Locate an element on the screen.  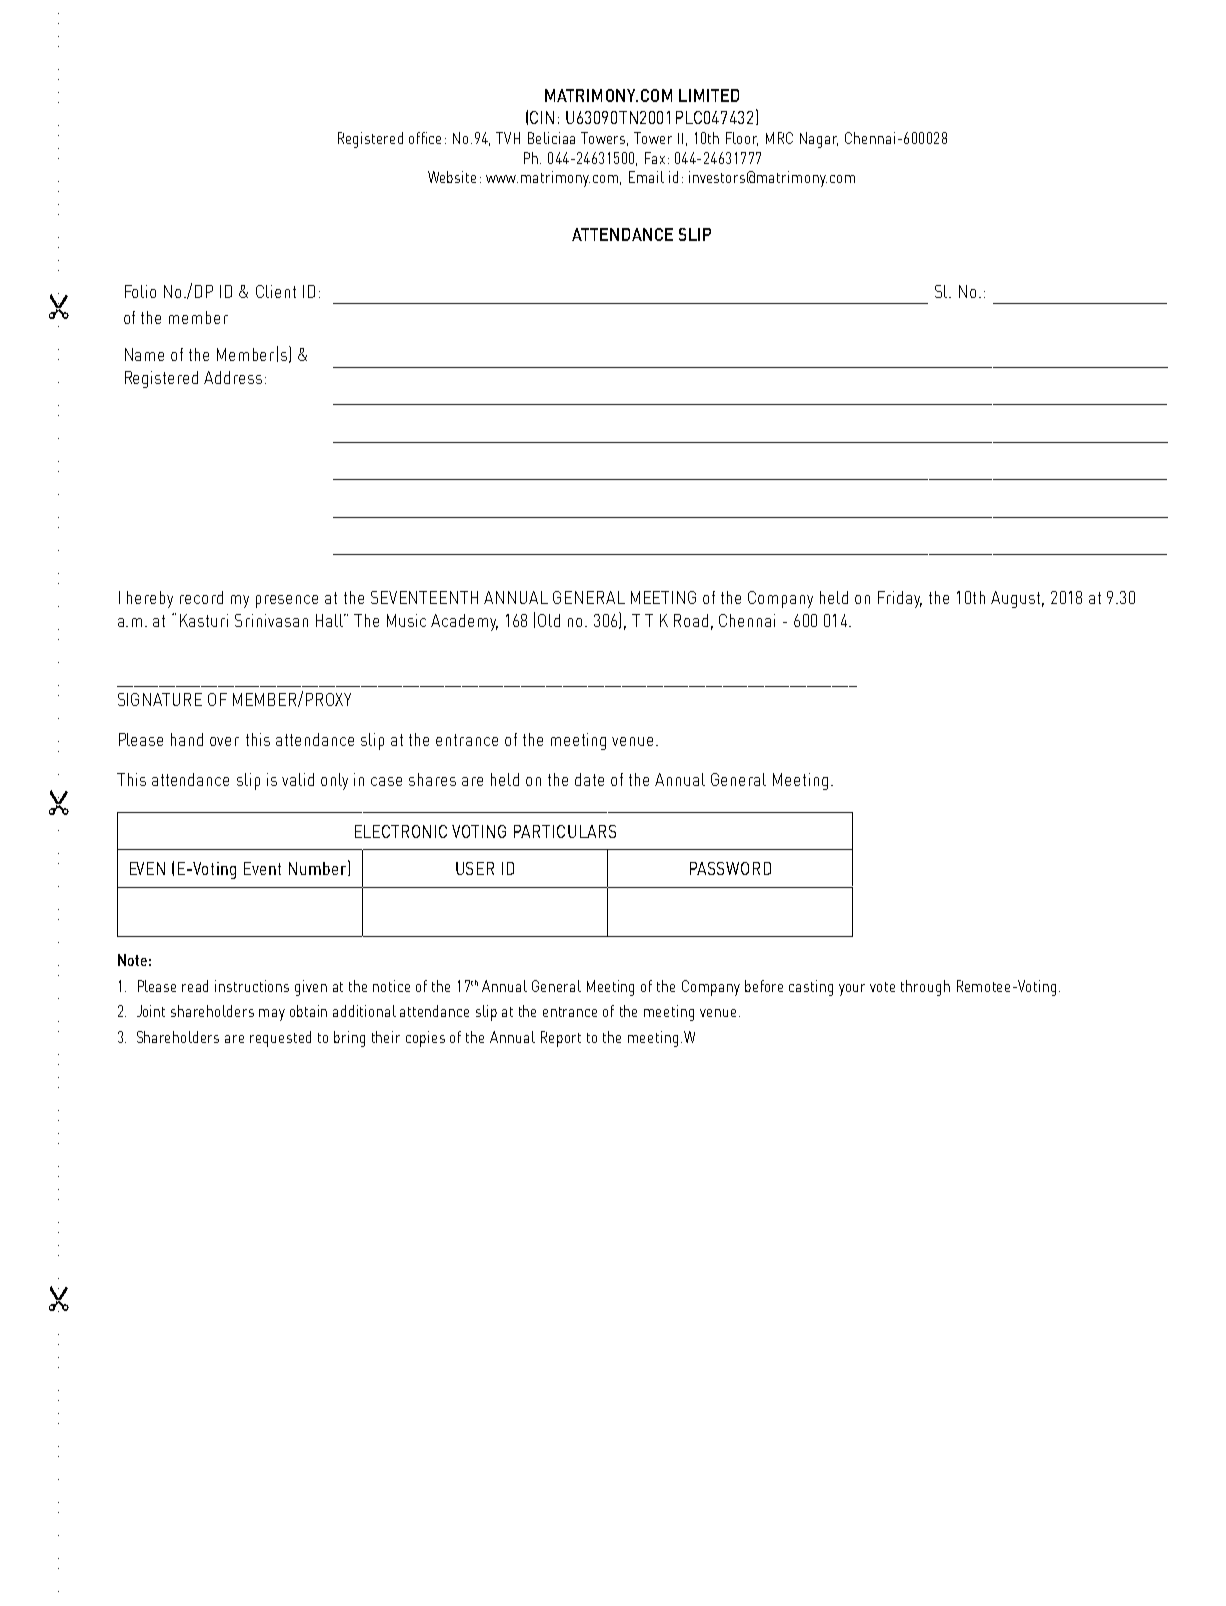
office is located at coordinates (425, 138).
